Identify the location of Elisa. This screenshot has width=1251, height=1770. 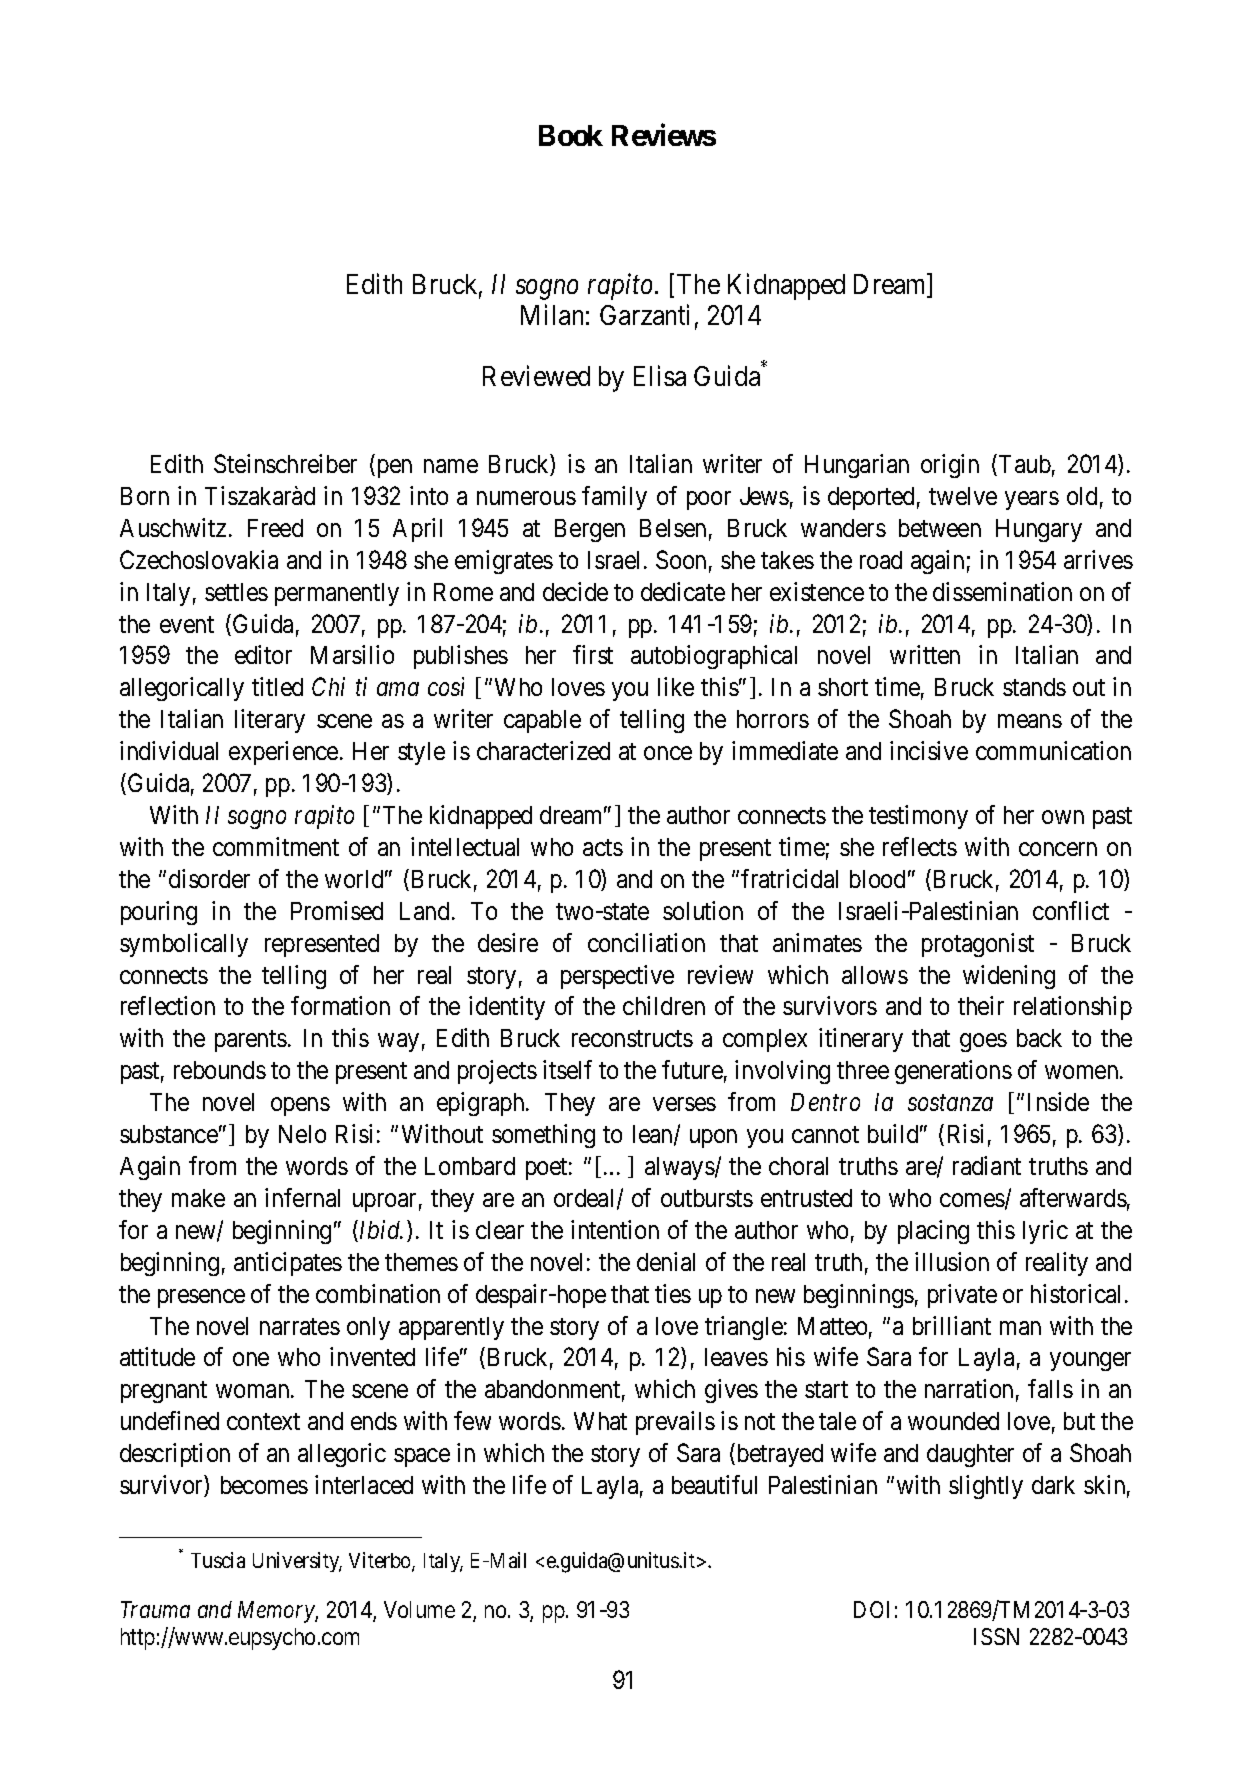
(660, 375).
